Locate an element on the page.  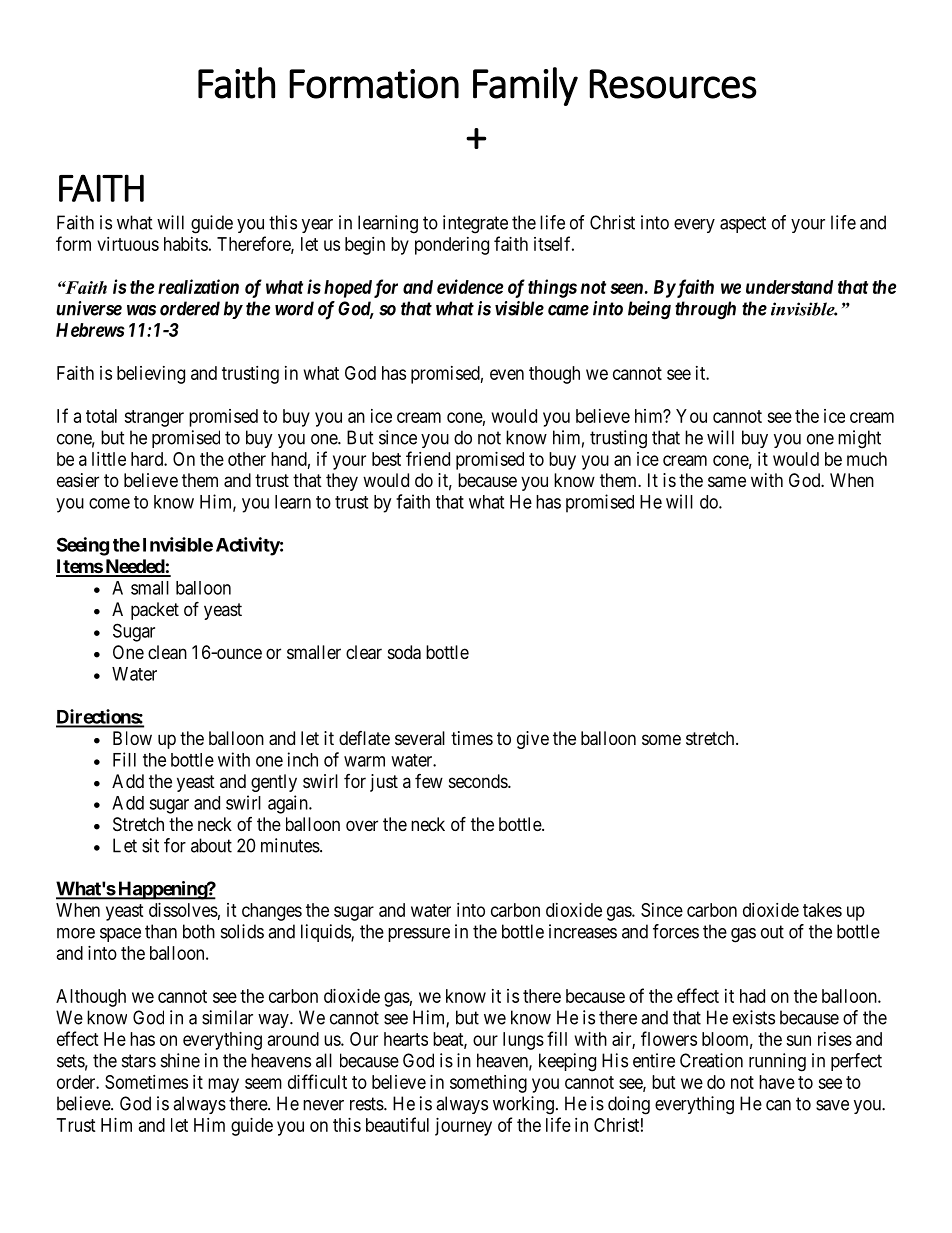
shine is located at coordinates (180, 1060).
